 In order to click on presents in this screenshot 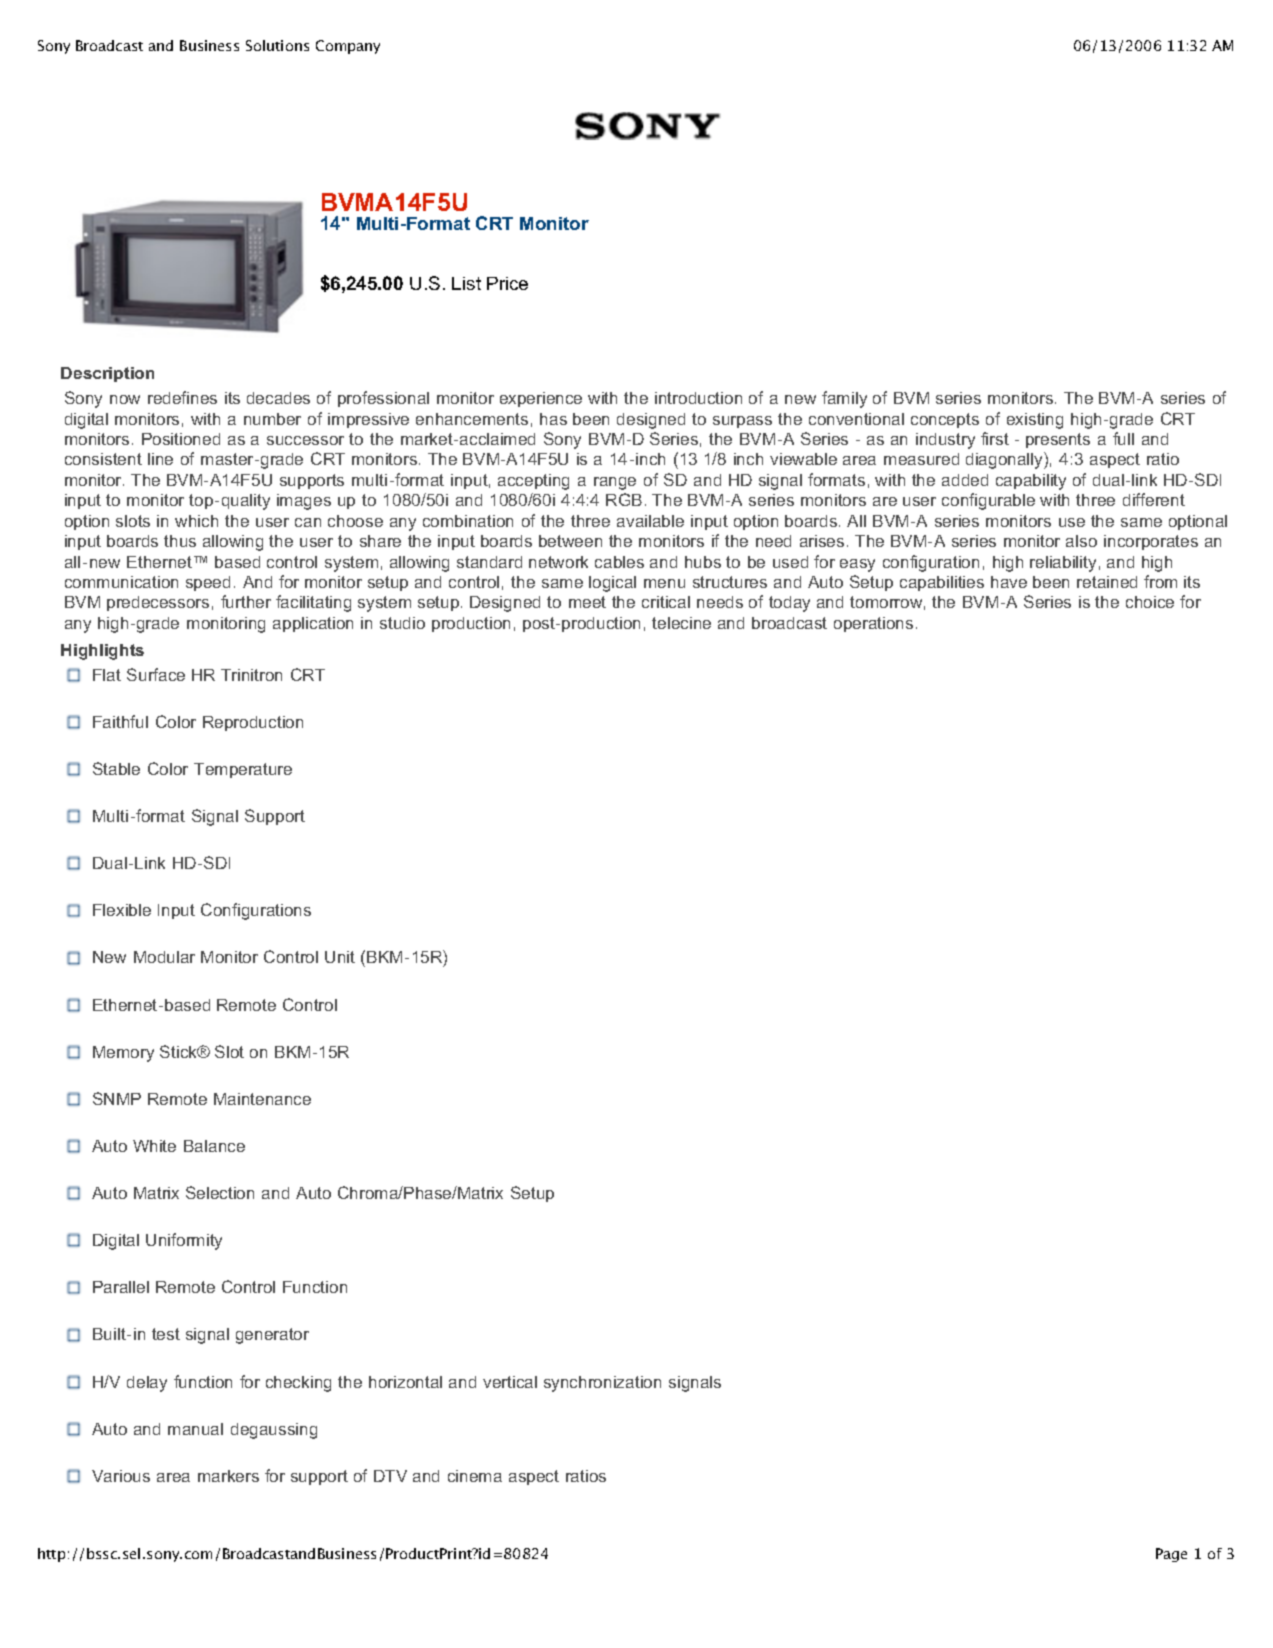, I will do `click(1058, 440)`.
